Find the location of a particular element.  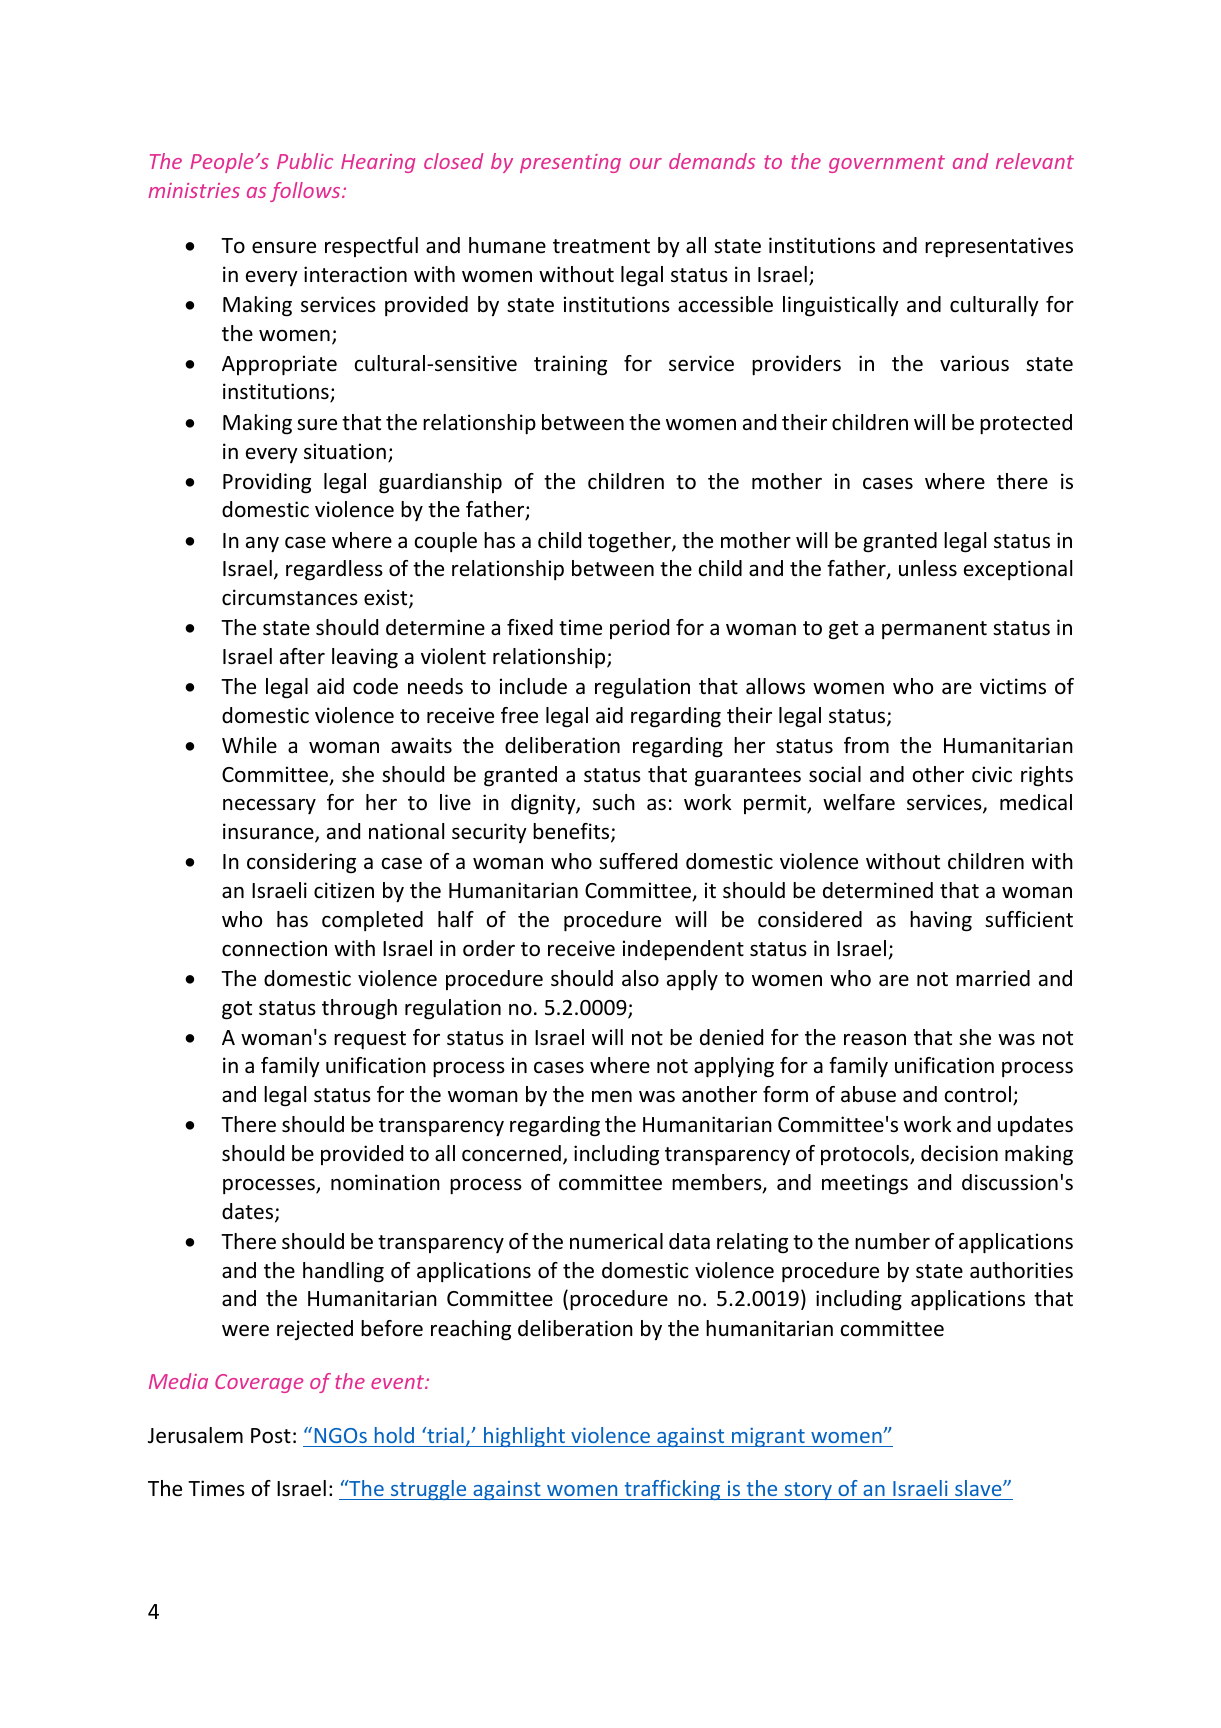

nomination is located at coordinates (385, 1182).
